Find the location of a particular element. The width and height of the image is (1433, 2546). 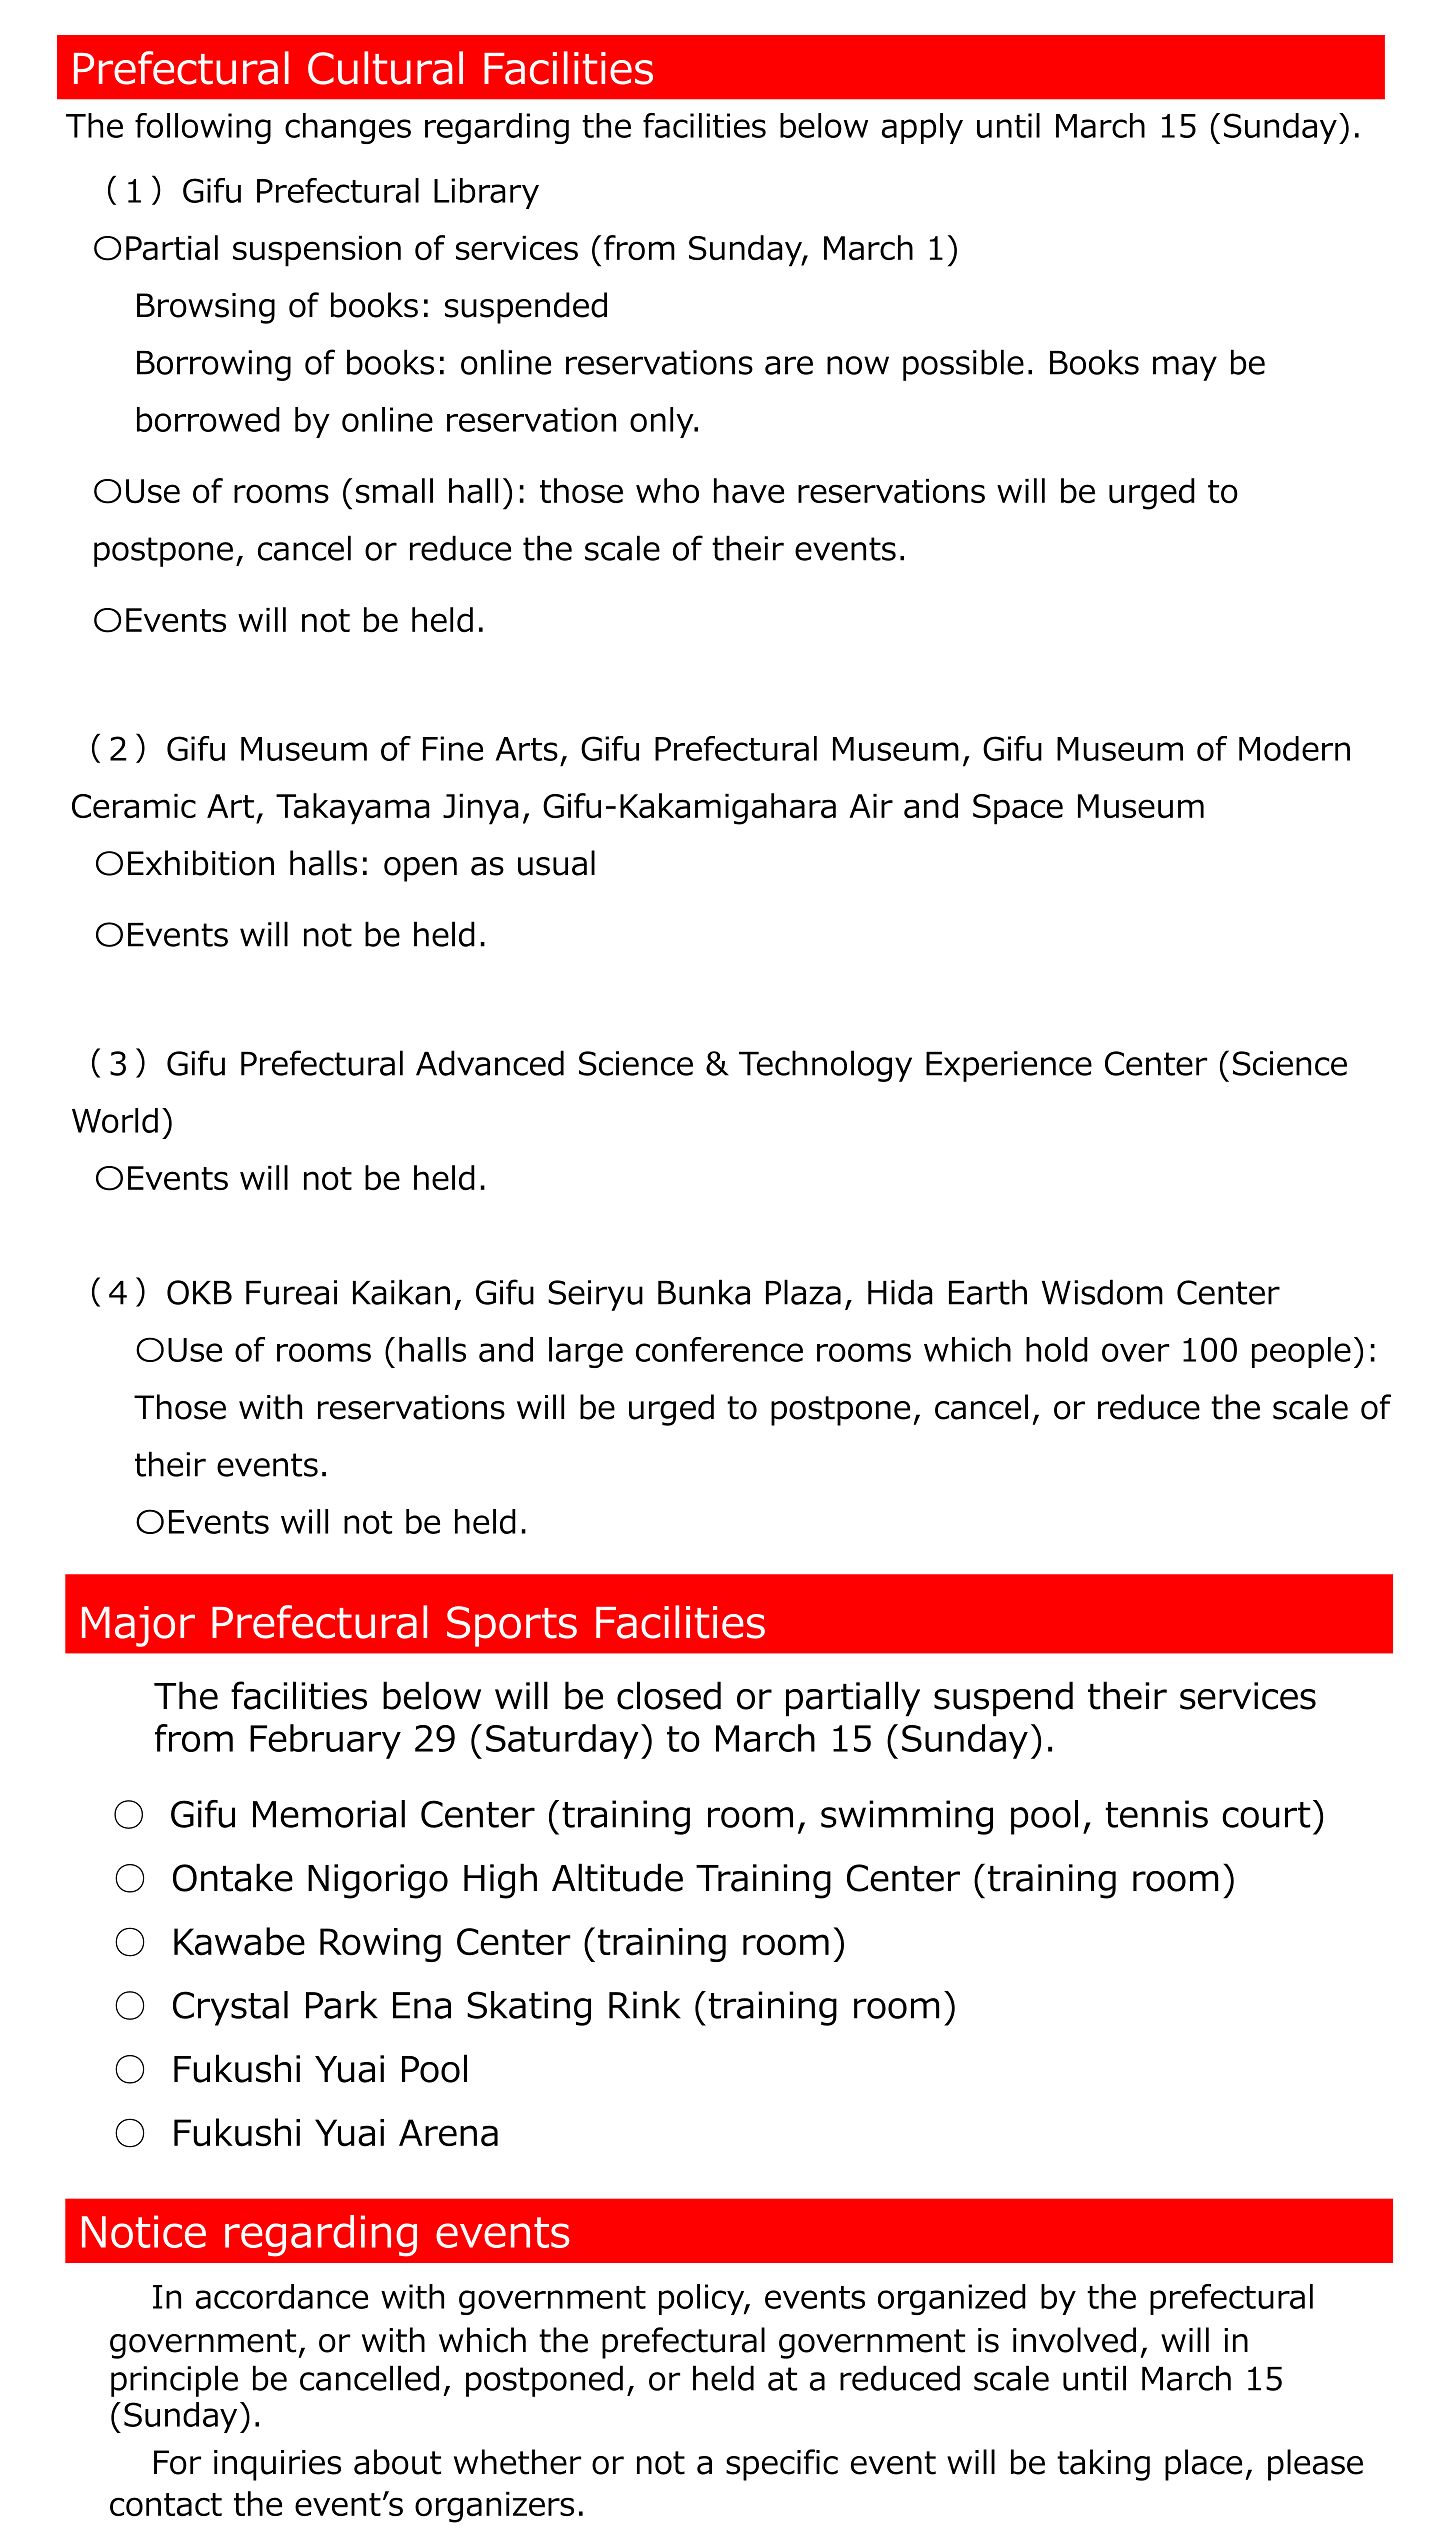

Air is located at coordinates (871, 806).
